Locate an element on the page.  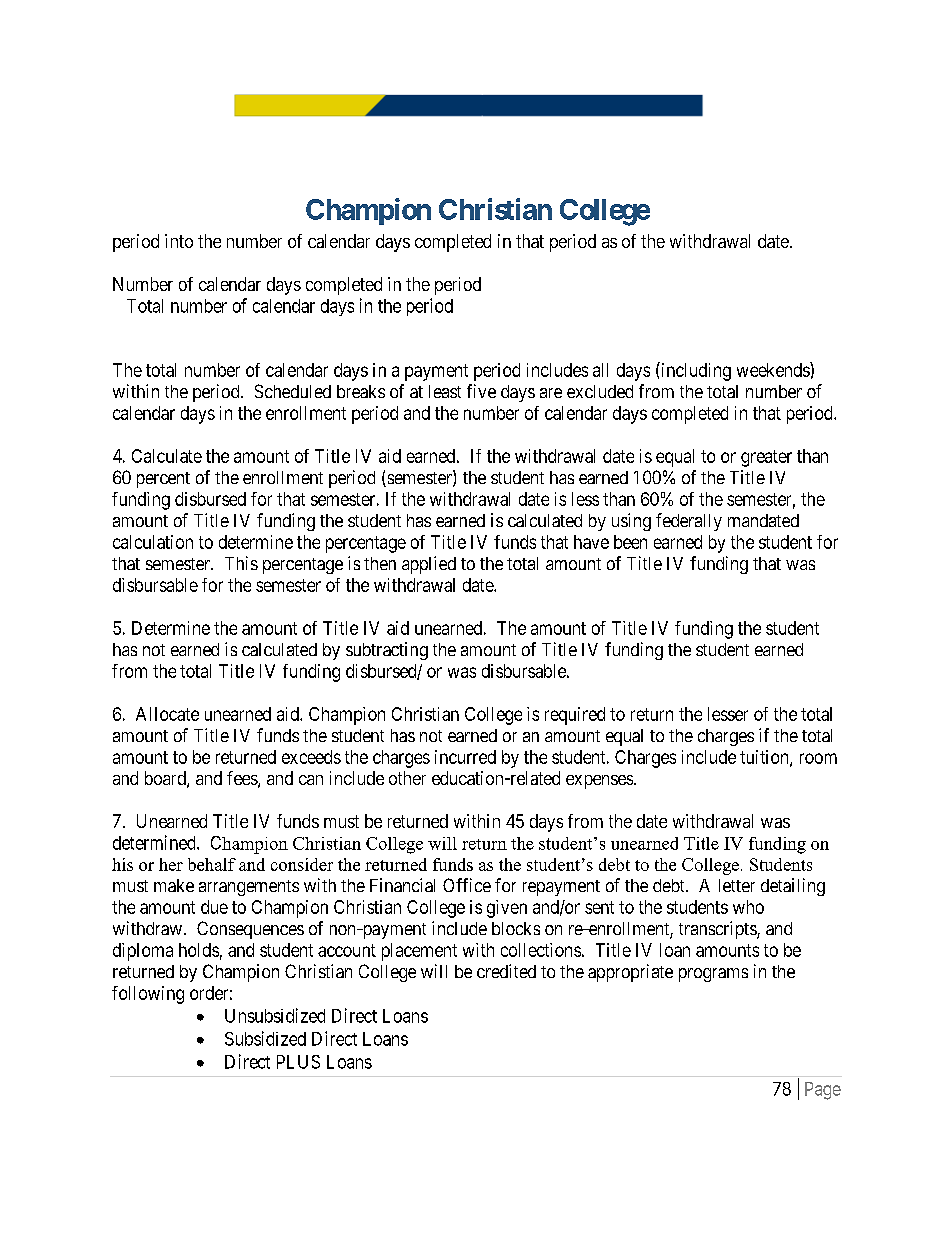
Page is located at coordinates (823, 1091).
